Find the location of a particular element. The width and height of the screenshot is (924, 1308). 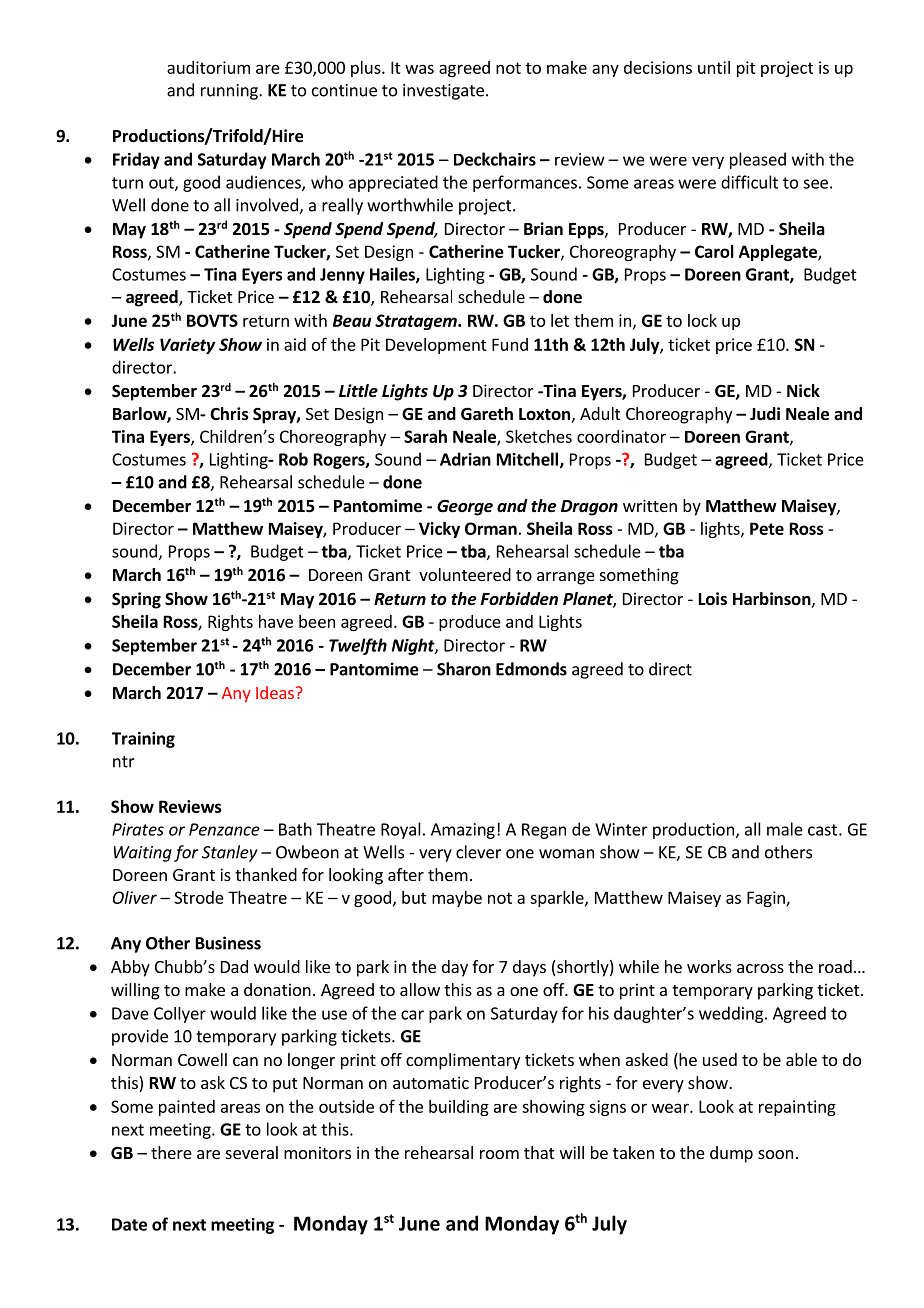

running is located at coordinates (230, 92).
